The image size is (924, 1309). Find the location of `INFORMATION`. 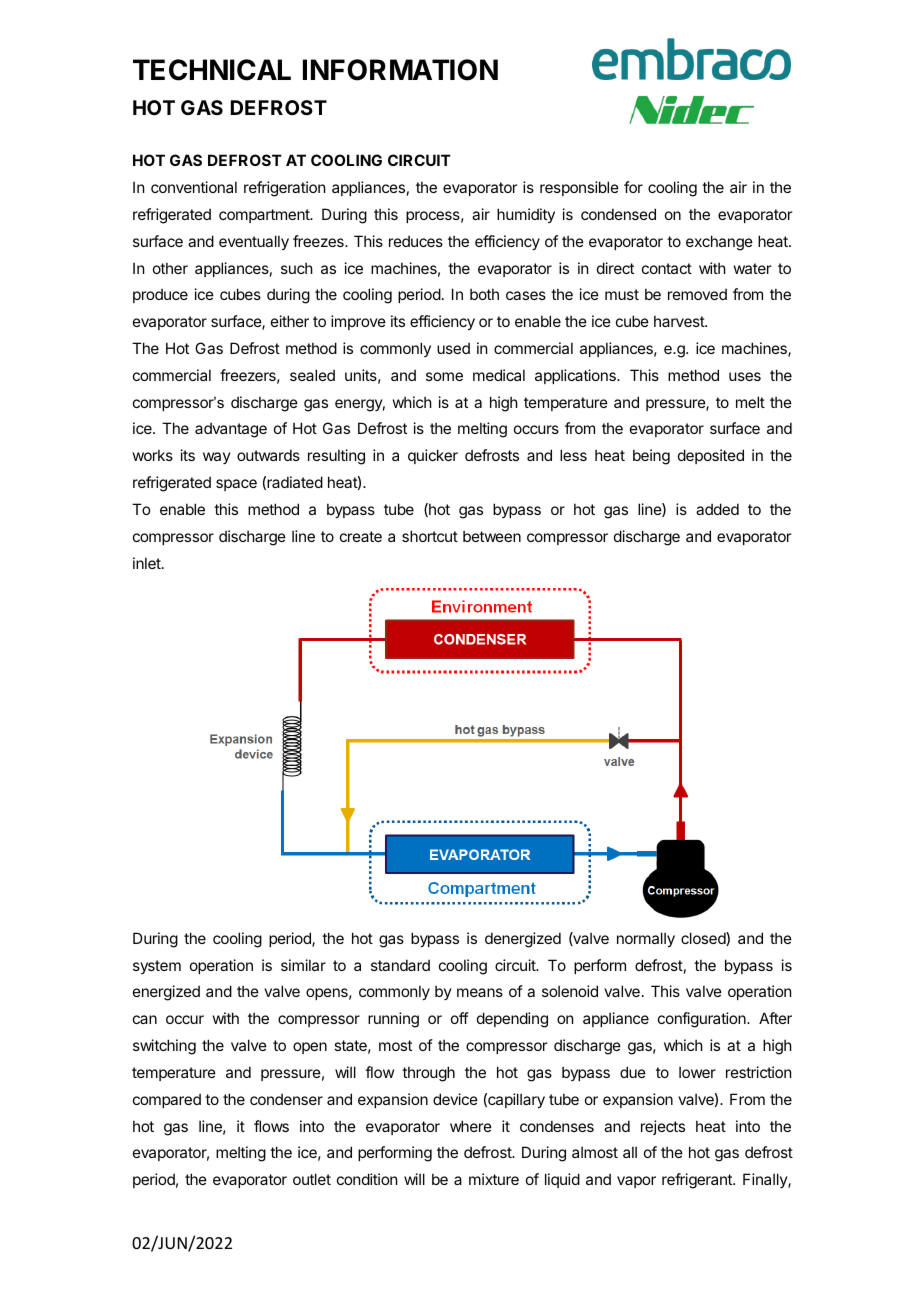

INFORMATION is located at coordinates (400, 70).
